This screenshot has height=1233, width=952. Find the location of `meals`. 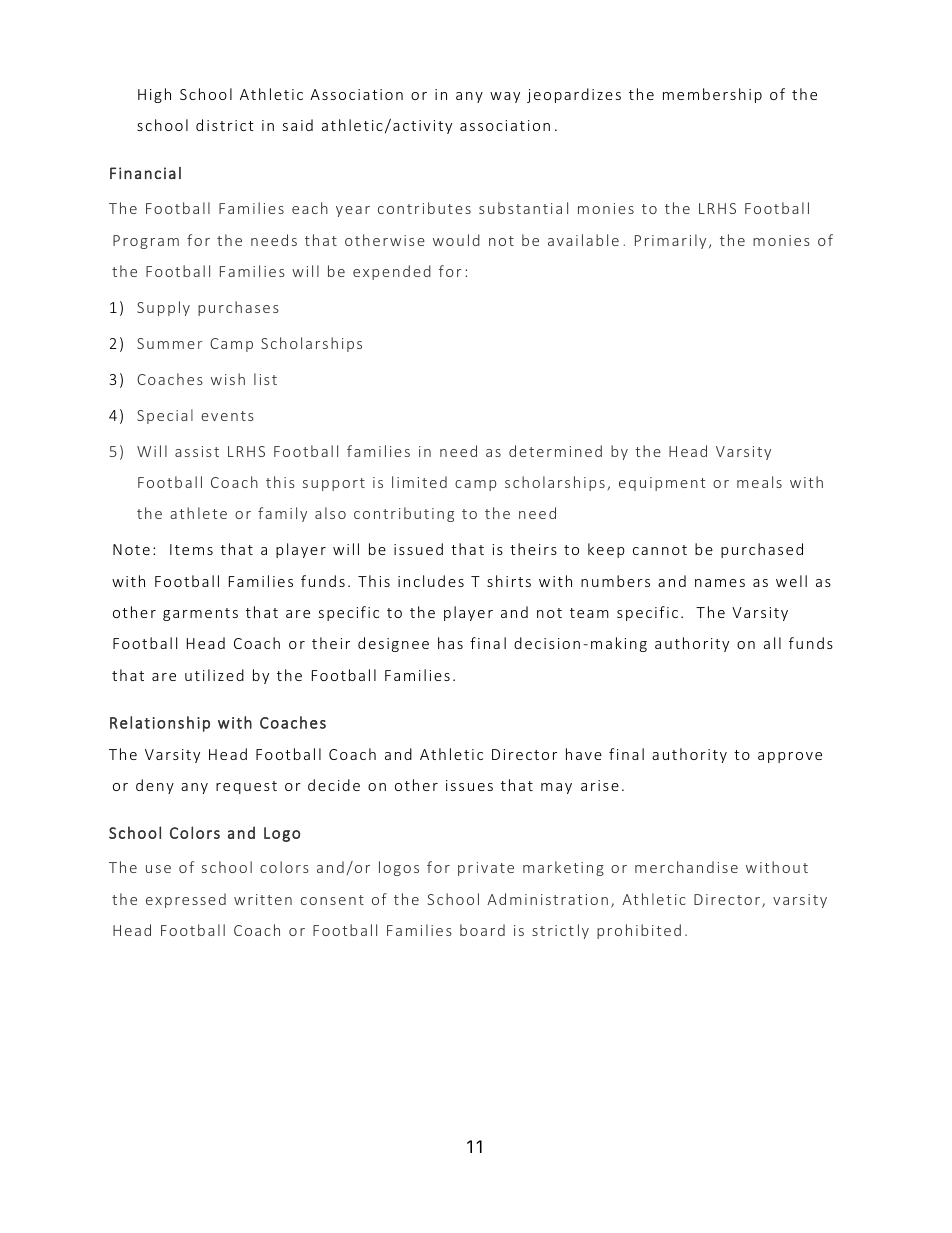

meals is located at coordinates (759, 482).
